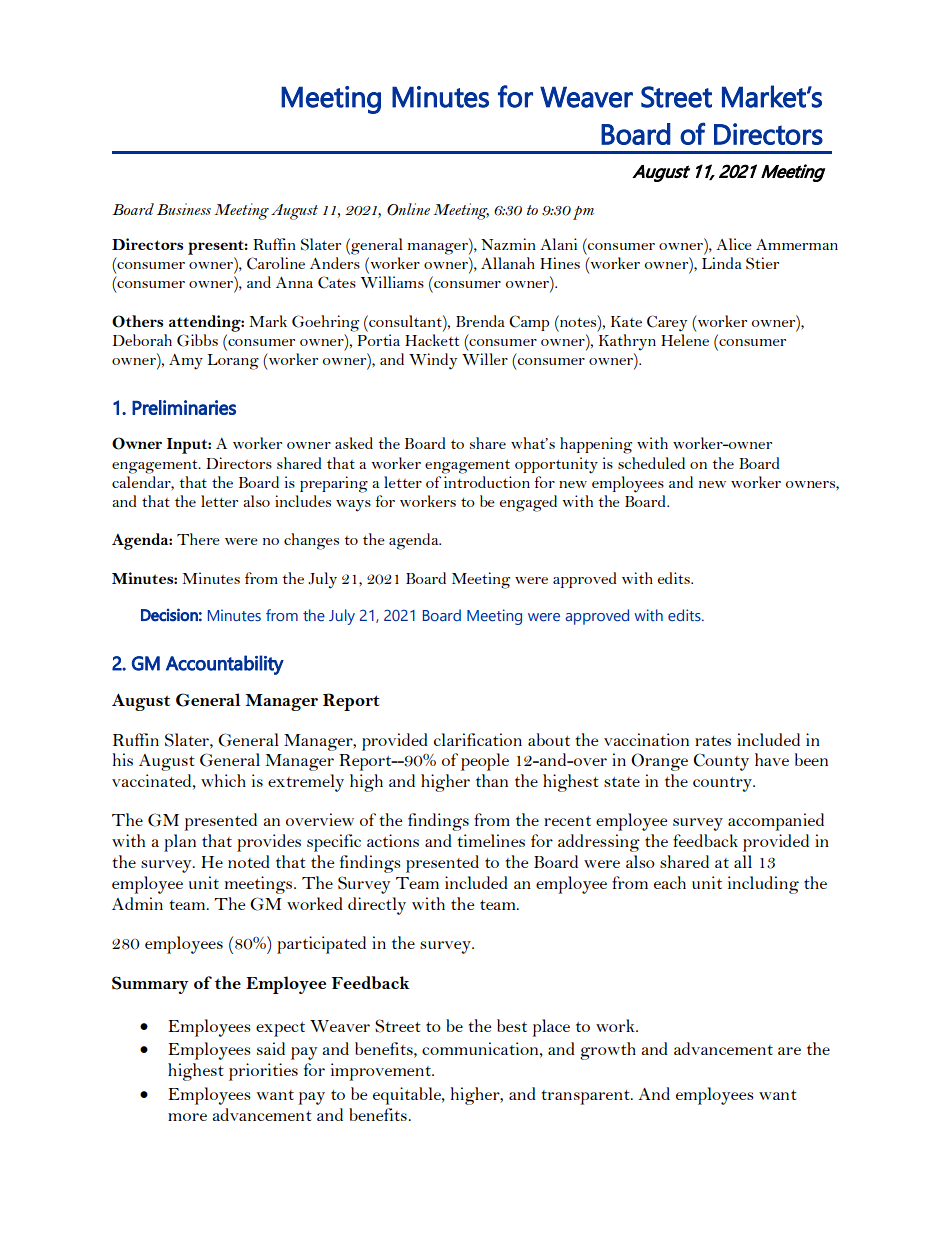 This screenshot has height=1233, width=952. Describe the element at coordinates (382, 1072) in the screenshot. I see `improvement` at that location.
